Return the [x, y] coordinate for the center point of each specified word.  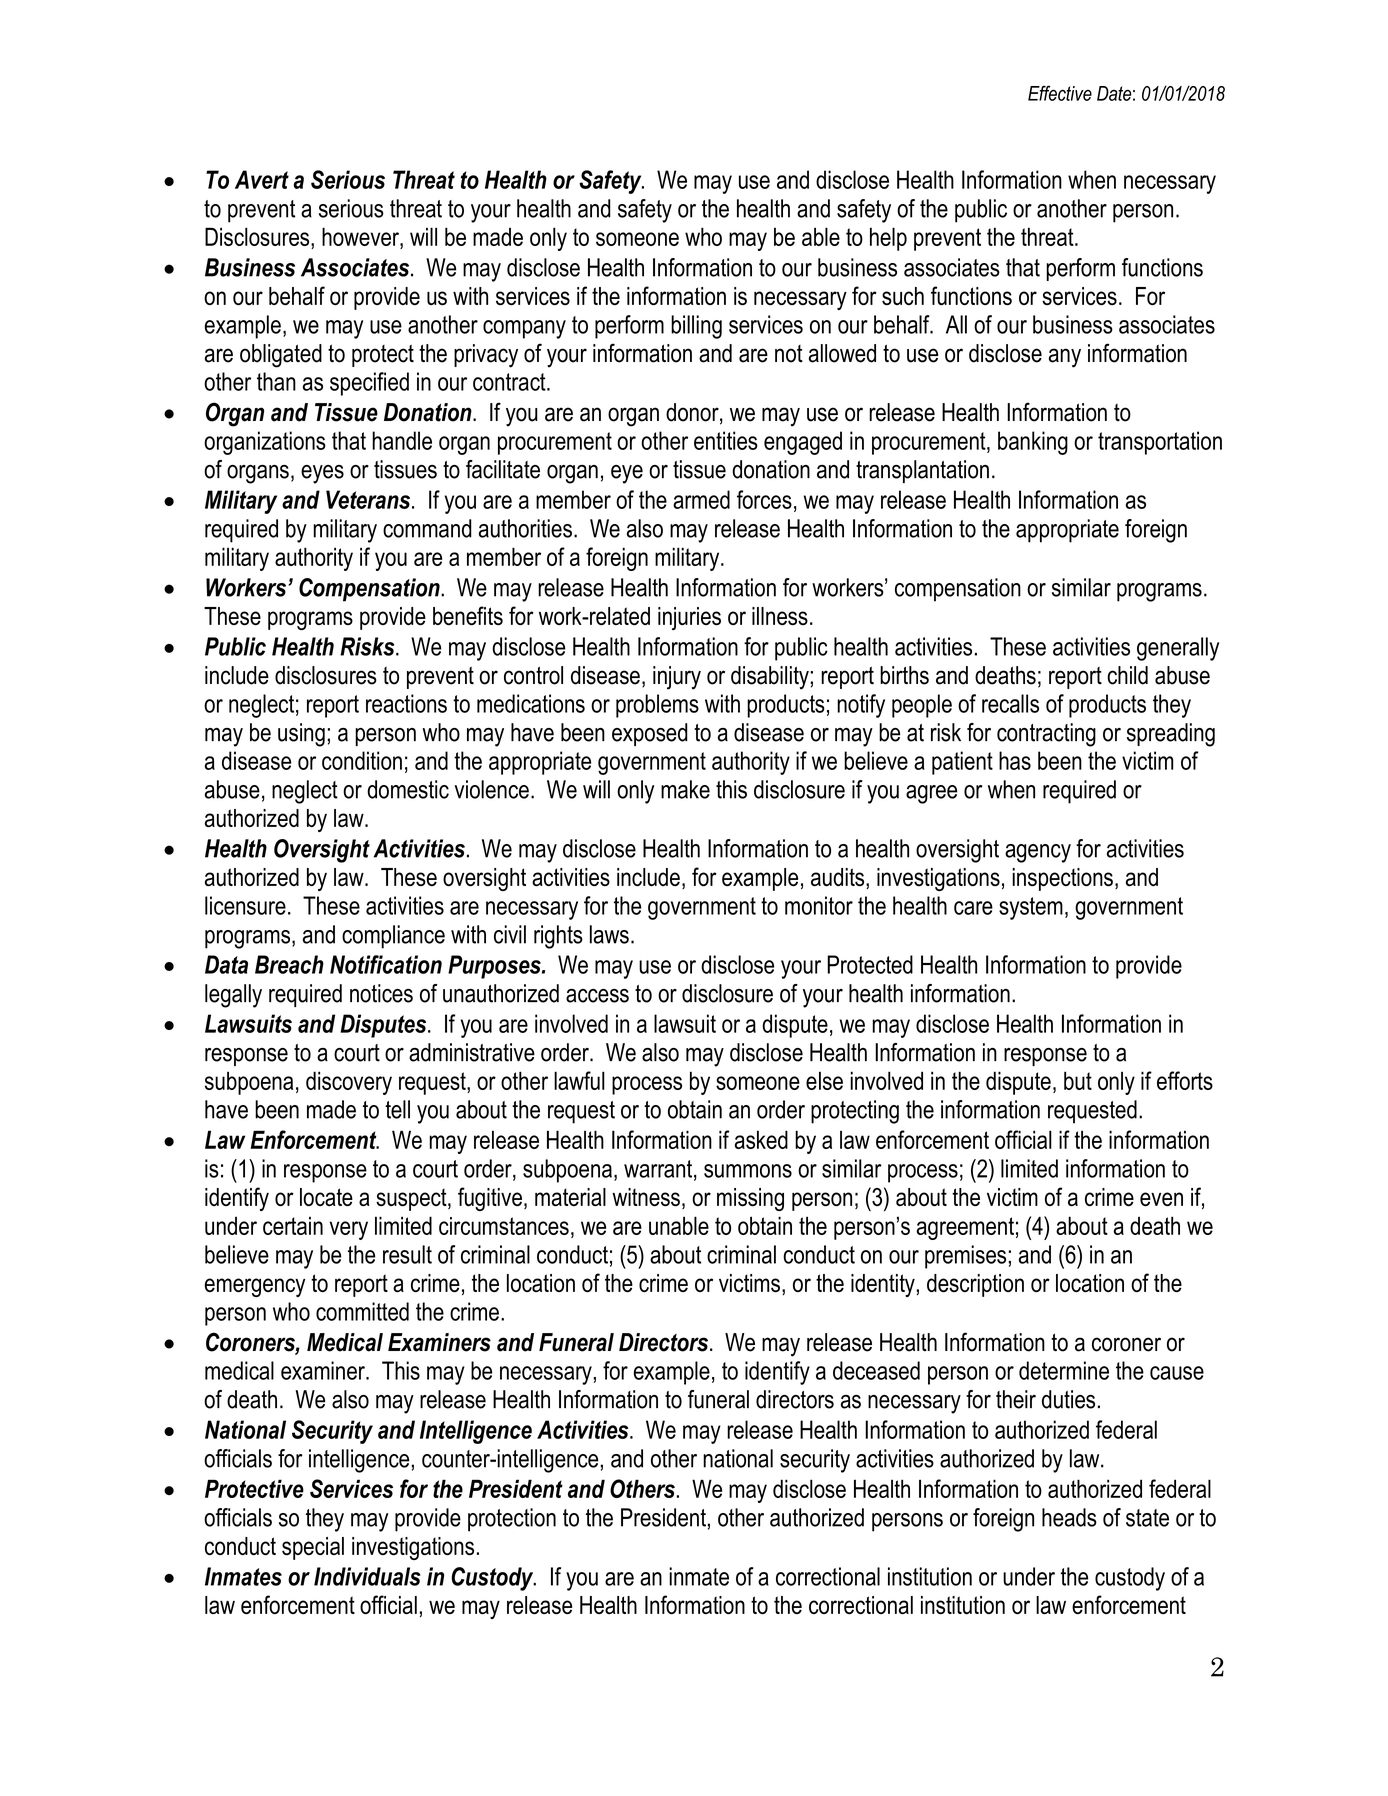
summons [748, 1171]
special [313, 1548]
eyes [322, 474]
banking [1033, 443]
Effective [1060, 93]
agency [1038, 853]
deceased [876, 1370]
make [685, 789]
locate [326, 1197]
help [888, 239]
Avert [262, 179]
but [1078, 1080]
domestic [408, 789]
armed [701, 499]
